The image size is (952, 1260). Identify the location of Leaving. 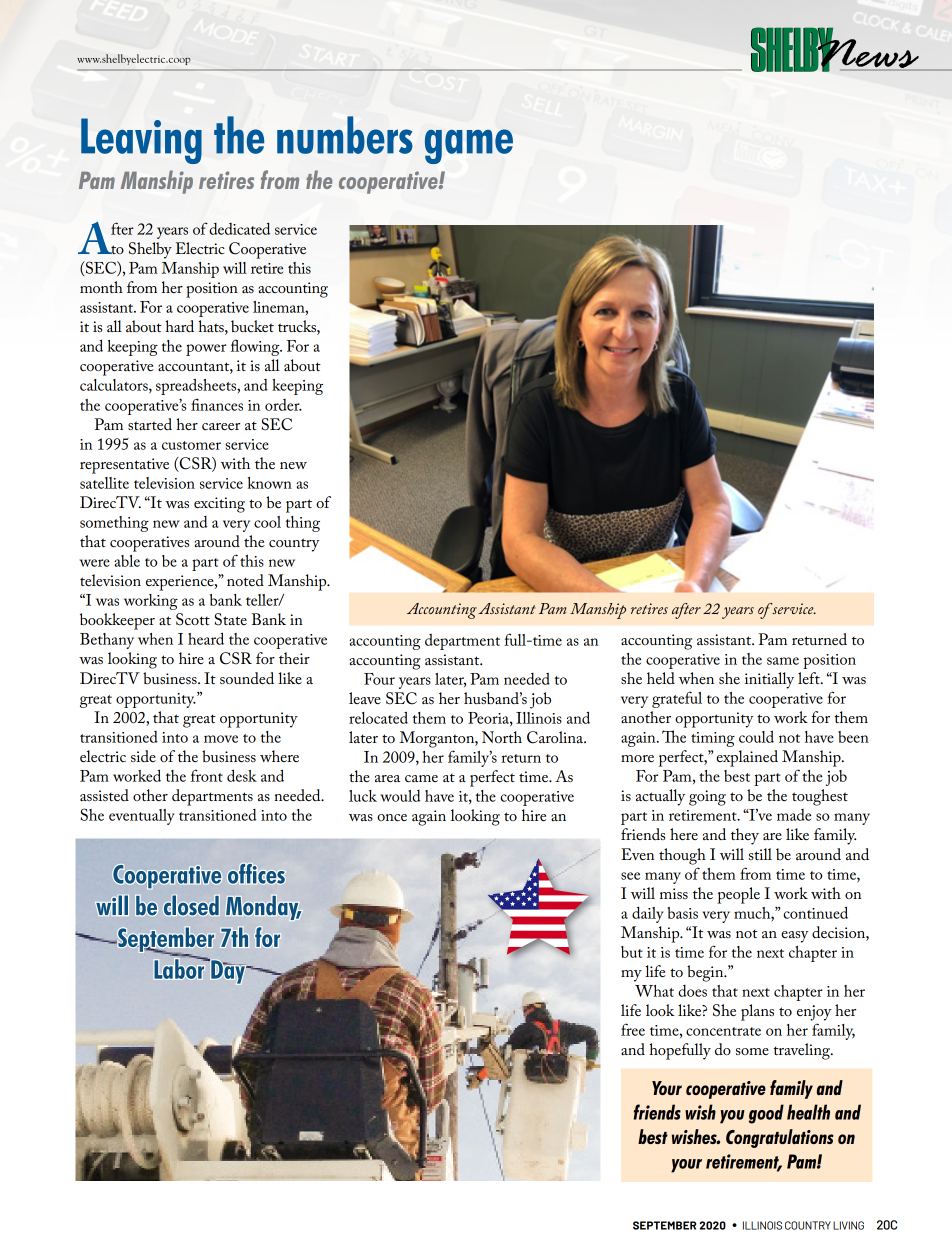
(141, 141).
